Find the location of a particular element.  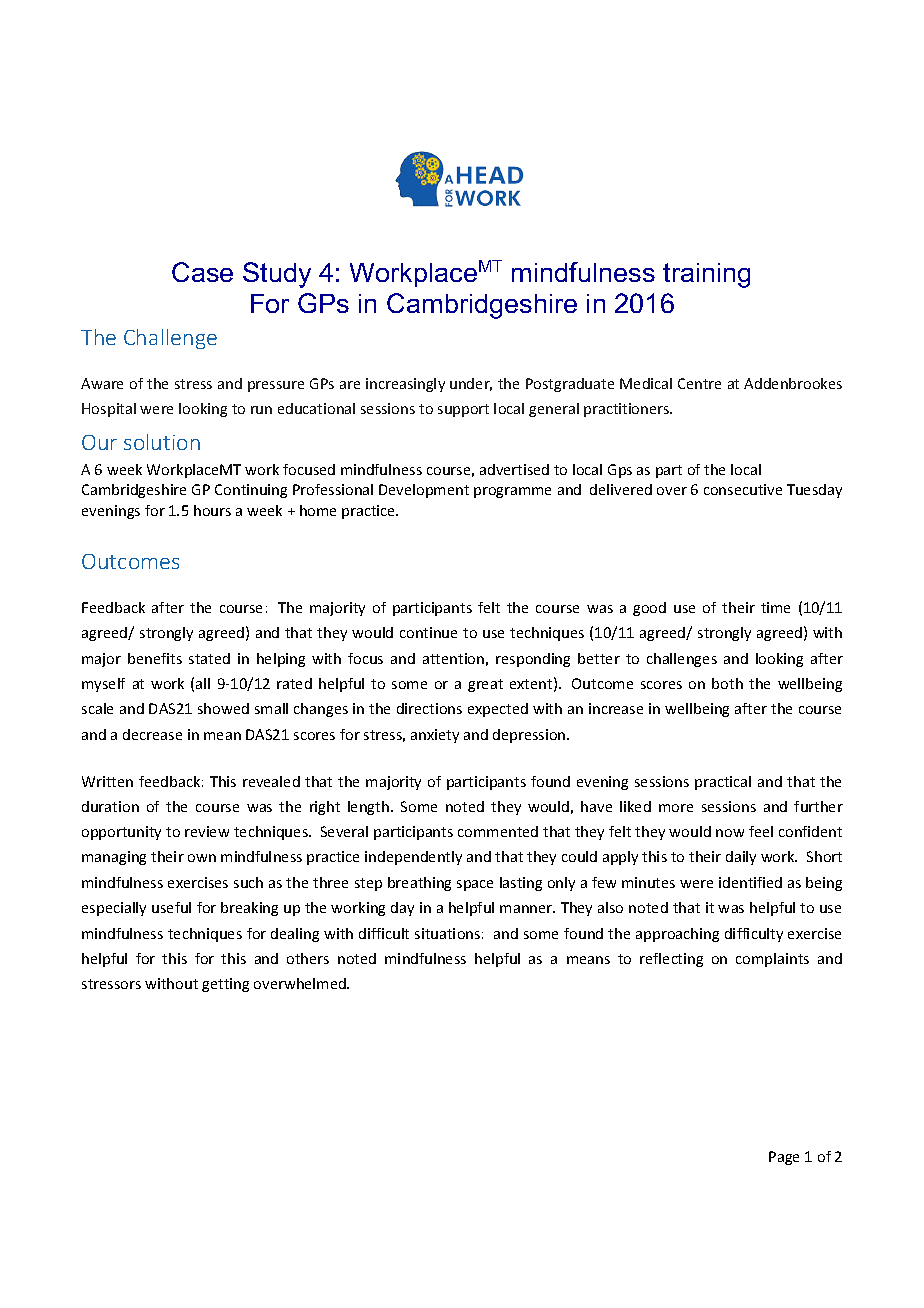

time is located at coordinates (775, 607).
